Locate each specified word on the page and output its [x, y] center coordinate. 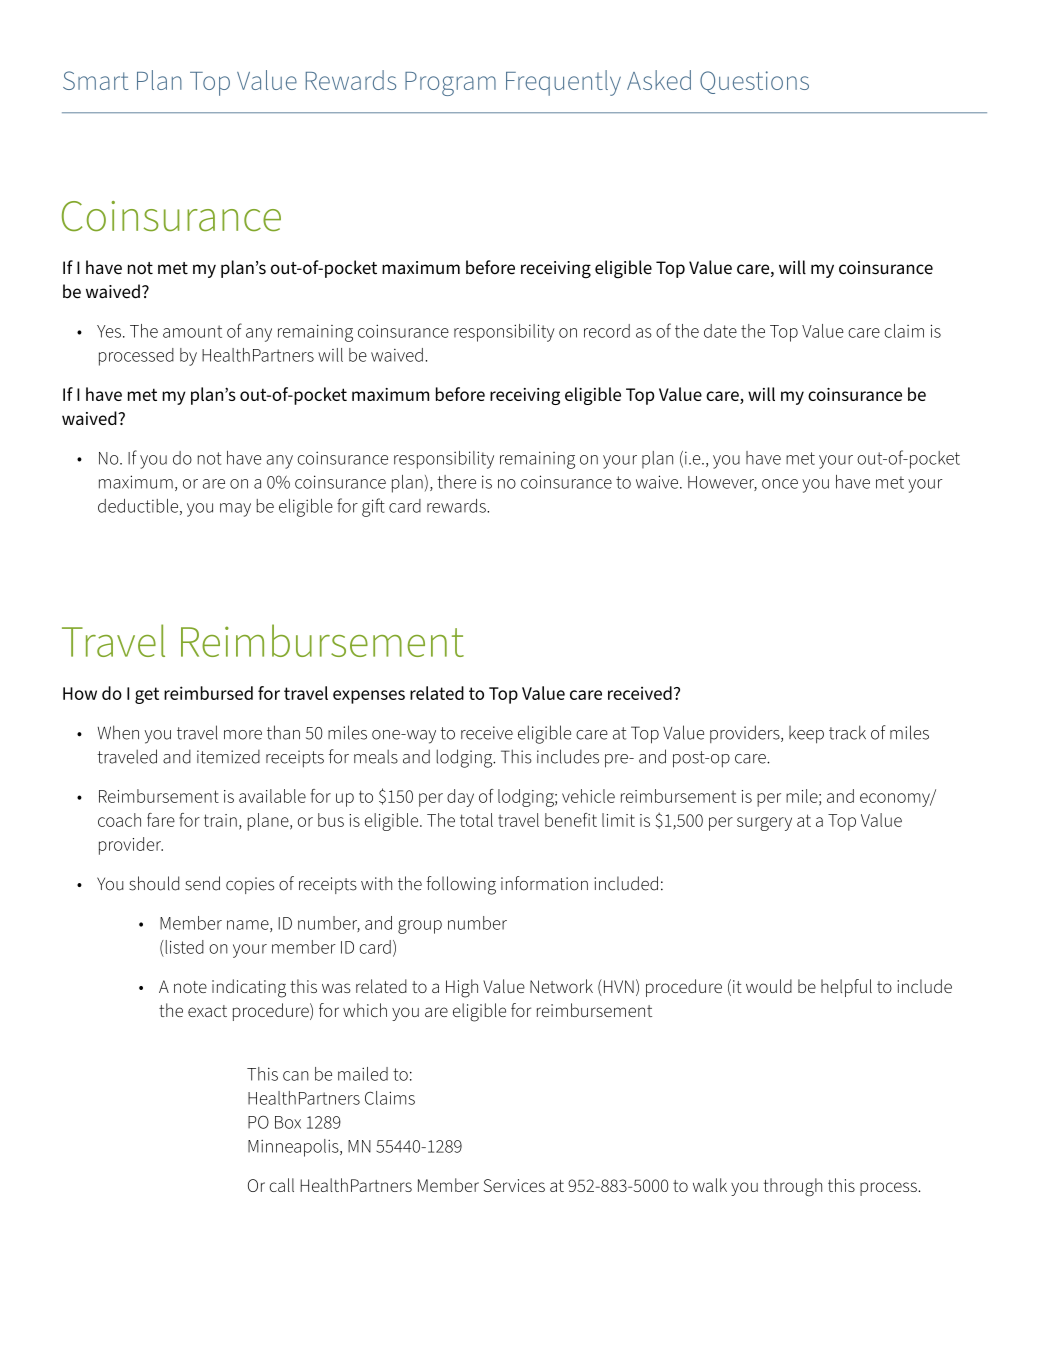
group [420, 927]
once [780, 484]
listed [183, 947]
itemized [228, 757]
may [235, 510]
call [282, 1185]
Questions [754, 82]
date [720, 331]
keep [806, 735]
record [607, 331]
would [769, 986]
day [460, 798]
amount [192, 331]
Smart [95, 80]
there [456, 482]
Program [450, 84]
